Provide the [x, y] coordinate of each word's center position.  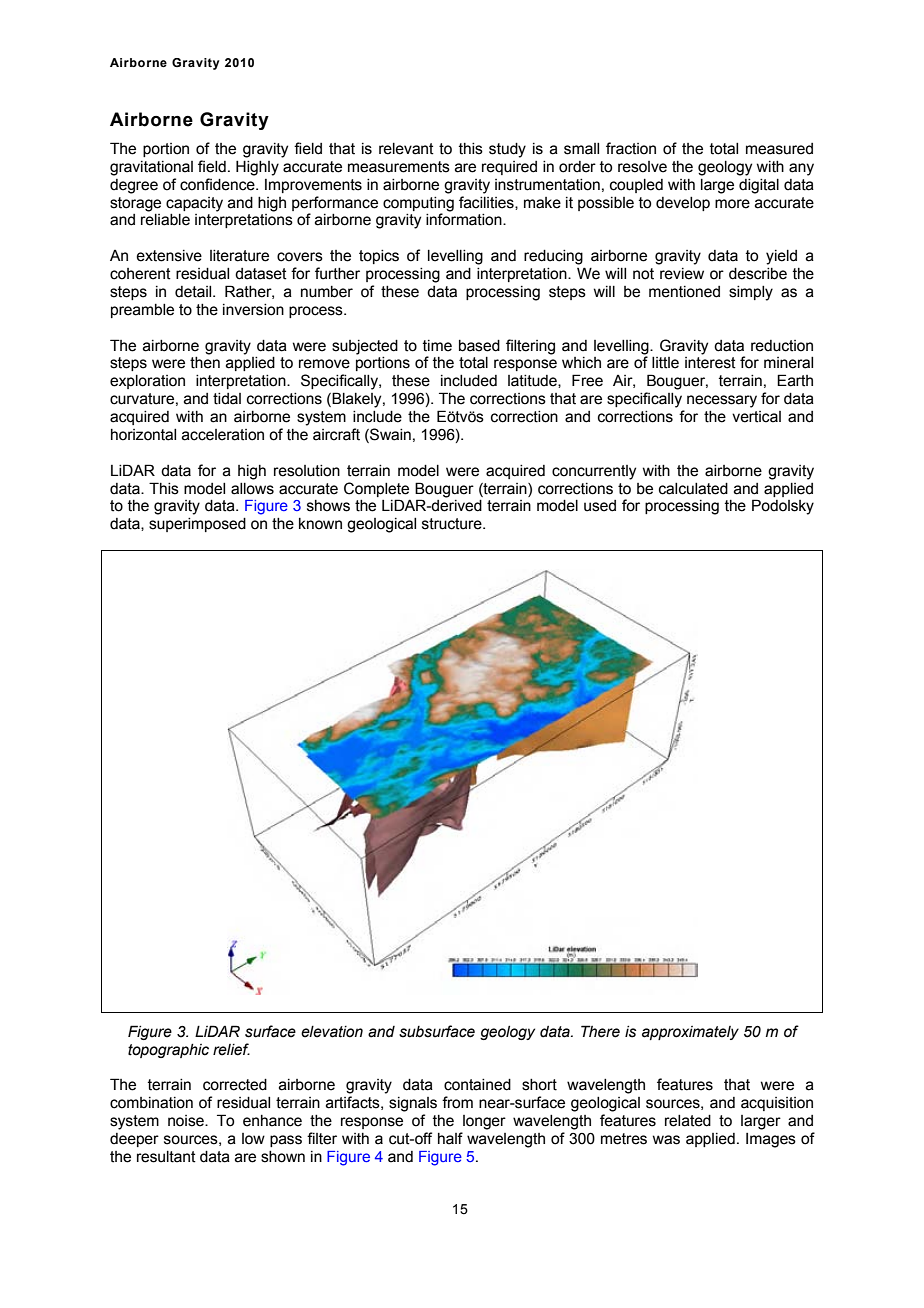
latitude [533, 381]
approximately [690, 1033]
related [688, 1121]
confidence [218, 184]
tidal [227, 399]
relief [231, 1049]
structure [453, 524]
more [732, 204]
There [600, 1031]
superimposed [197, 525]
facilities [487, 203]
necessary [722, 401]
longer [484, 1122]
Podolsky [783, 507]
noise [187, 1121]
